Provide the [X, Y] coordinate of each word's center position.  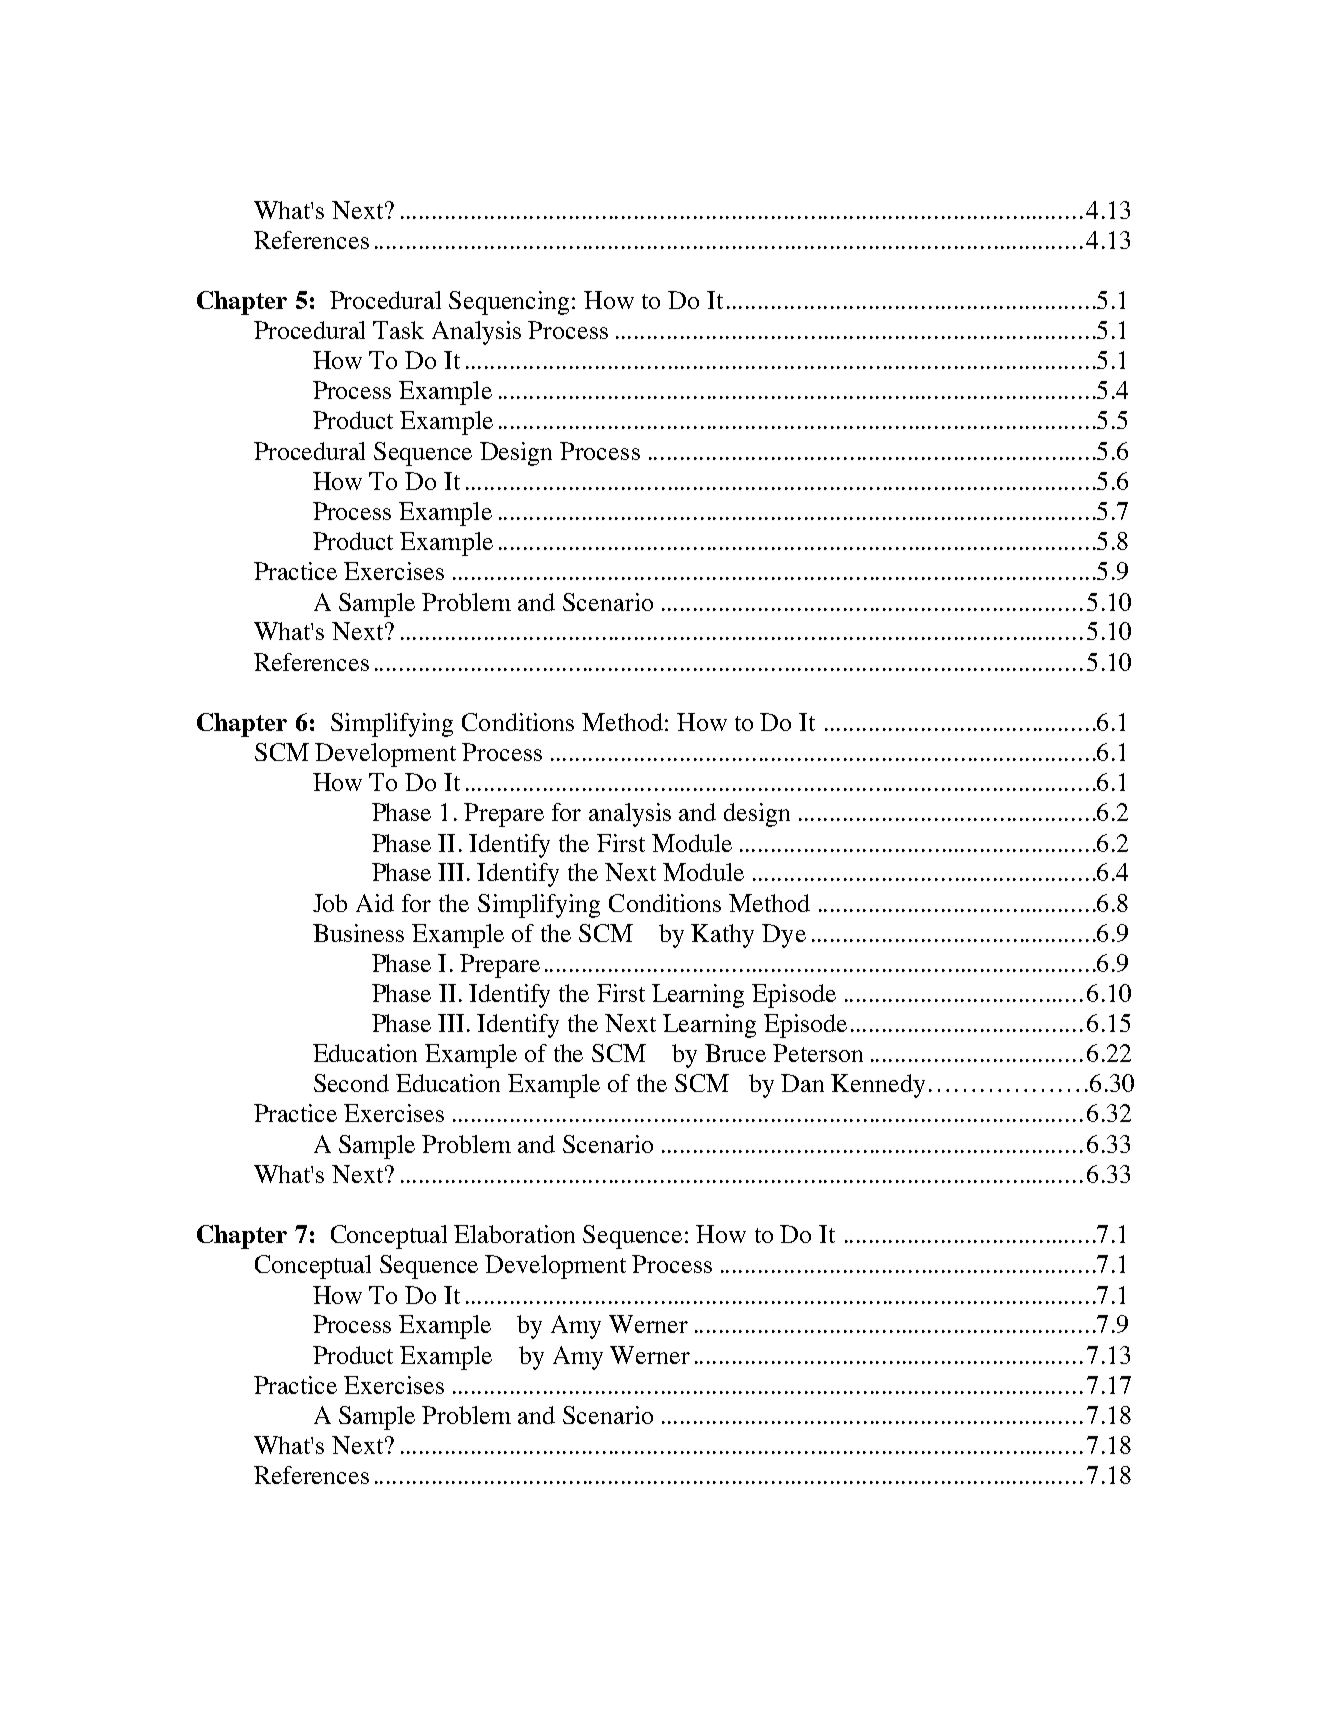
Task [398, 330]
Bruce [735, 1053]
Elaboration [514, 1234]
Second [351, 1083]
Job [330, 903]
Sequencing [511, 303]
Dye [784, 936]
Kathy [722, 936]
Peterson [818, 1053]
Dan [802, 1083]
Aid [375, 903]
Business [358, 933]
